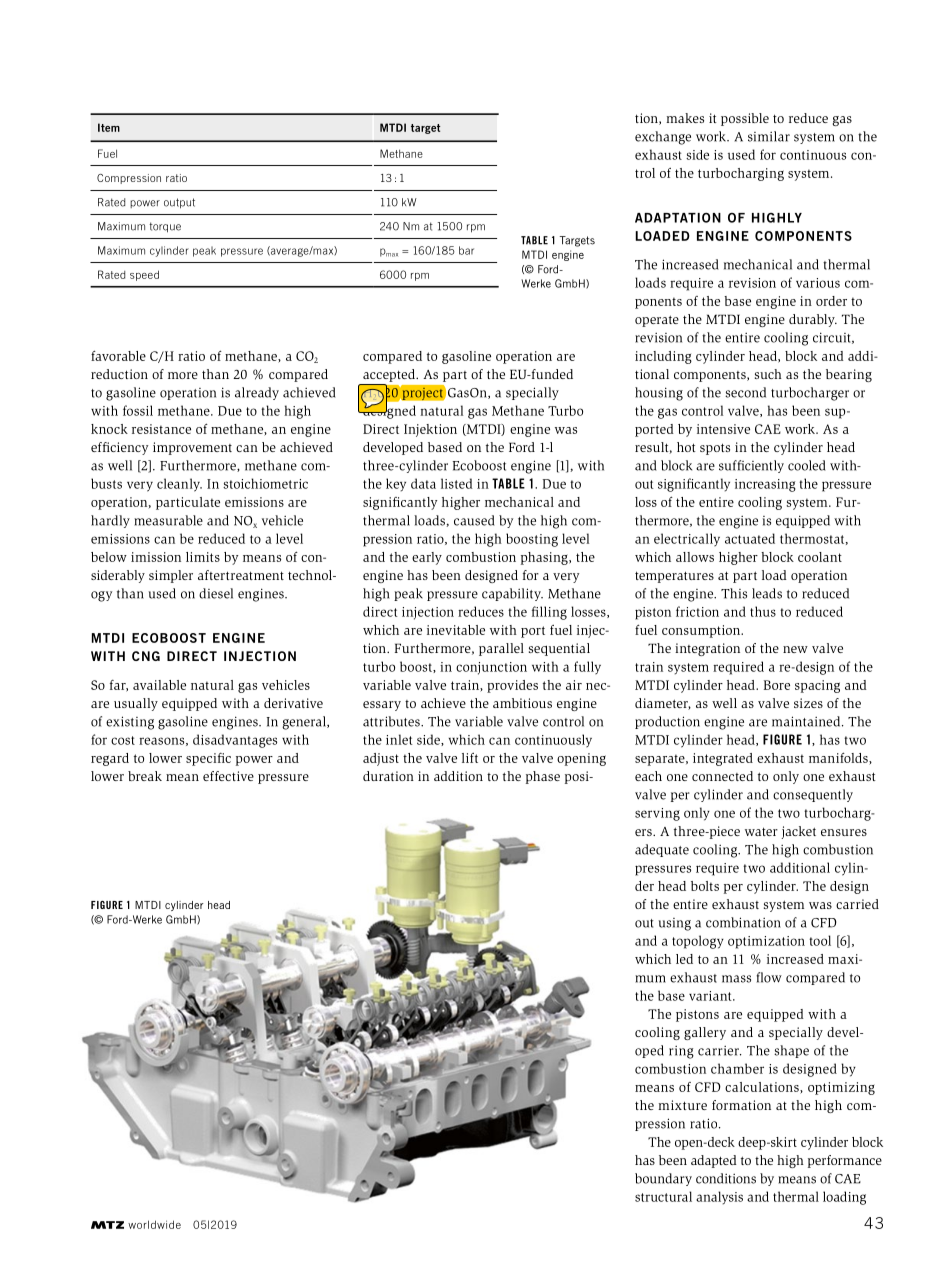  What do you see at coordinates (228, 776) in the page?
I see `effective` at bounding box center [228, 776].
